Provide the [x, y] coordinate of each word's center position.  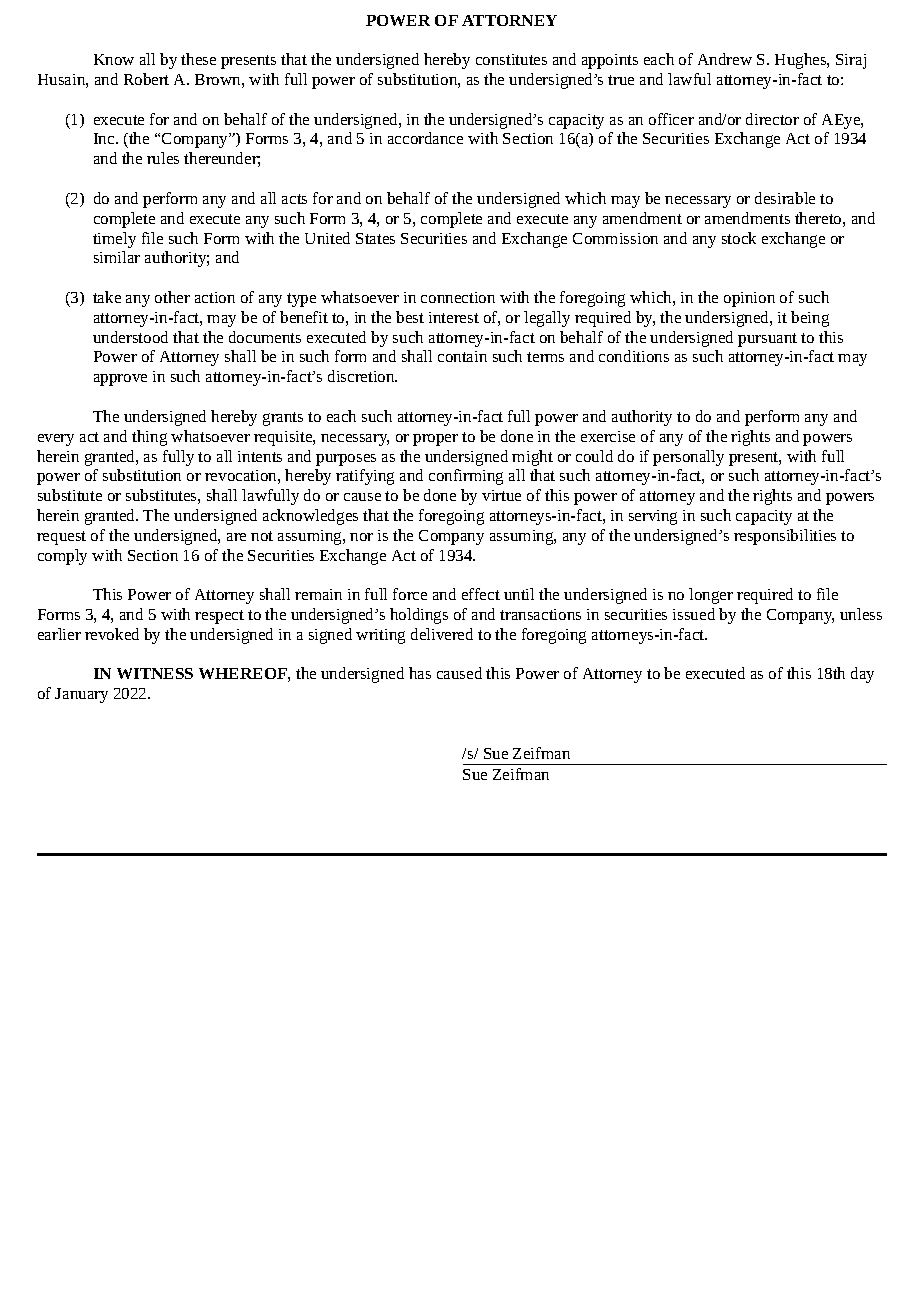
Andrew [725, 59]
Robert [146, 79]
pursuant [767, 340]
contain [462, 356]
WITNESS [155, 673]
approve [120, 380]
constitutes [511, 59]
